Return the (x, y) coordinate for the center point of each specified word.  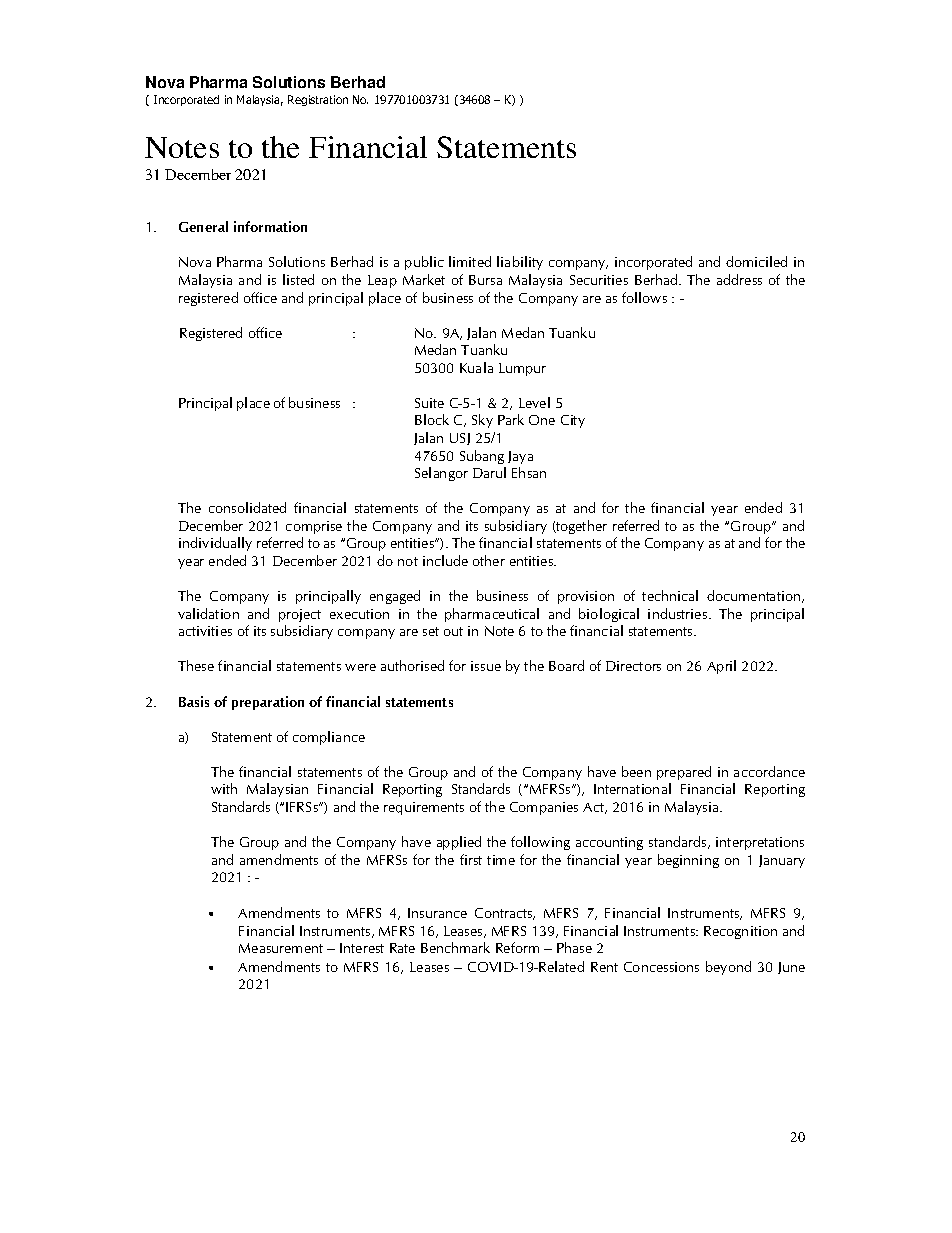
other (489, 560)
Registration (318, 100)
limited (470, 261)
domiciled (756, 261)
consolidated (247, 507)
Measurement (281, 948)
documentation (755, 596)
